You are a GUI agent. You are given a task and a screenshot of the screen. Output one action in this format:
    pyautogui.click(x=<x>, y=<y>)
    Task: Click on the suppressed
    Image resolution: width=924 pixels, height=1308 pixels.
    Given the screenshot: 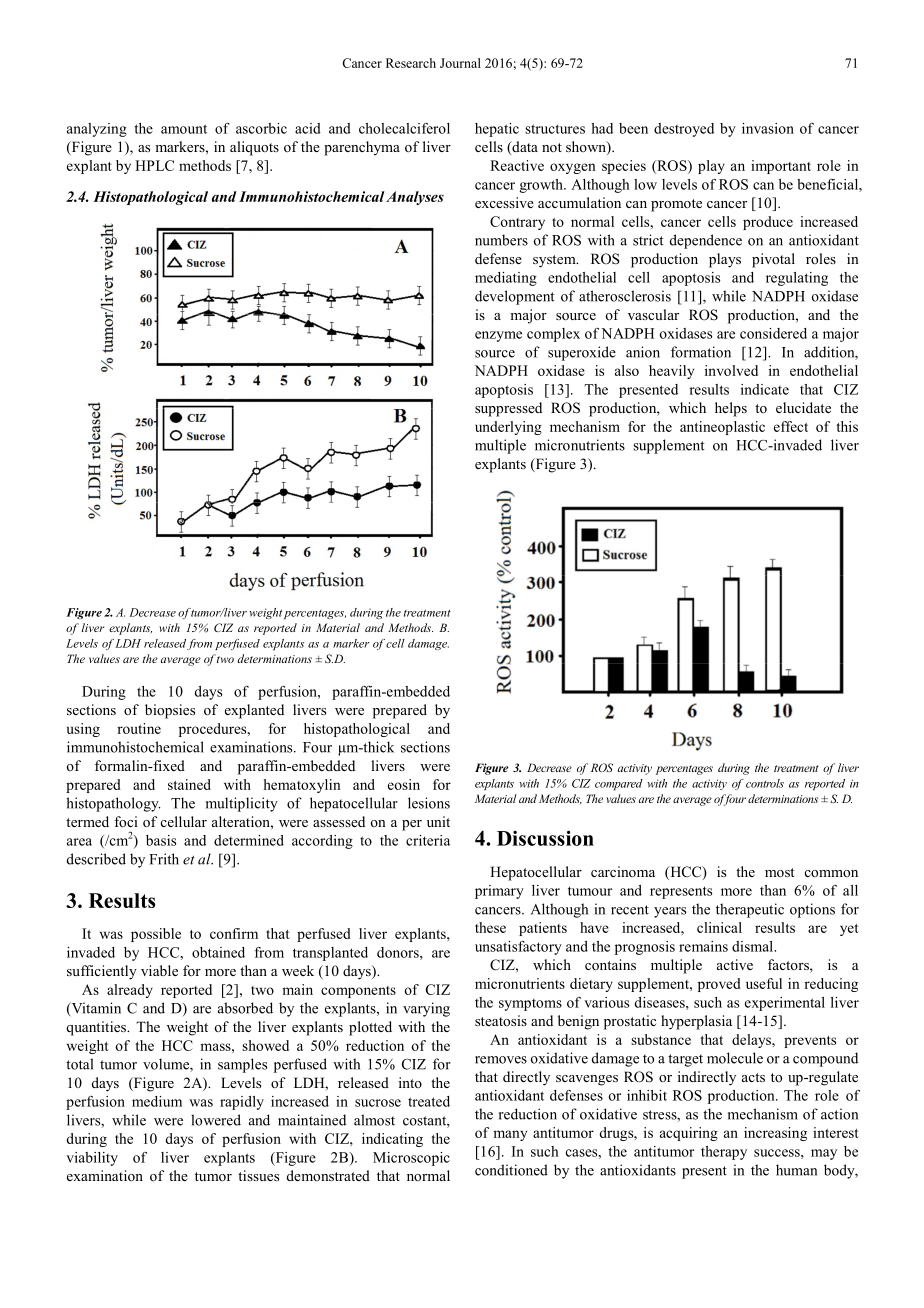 What is the action you would take?
    pyautogui.click(x=508, y=409)
